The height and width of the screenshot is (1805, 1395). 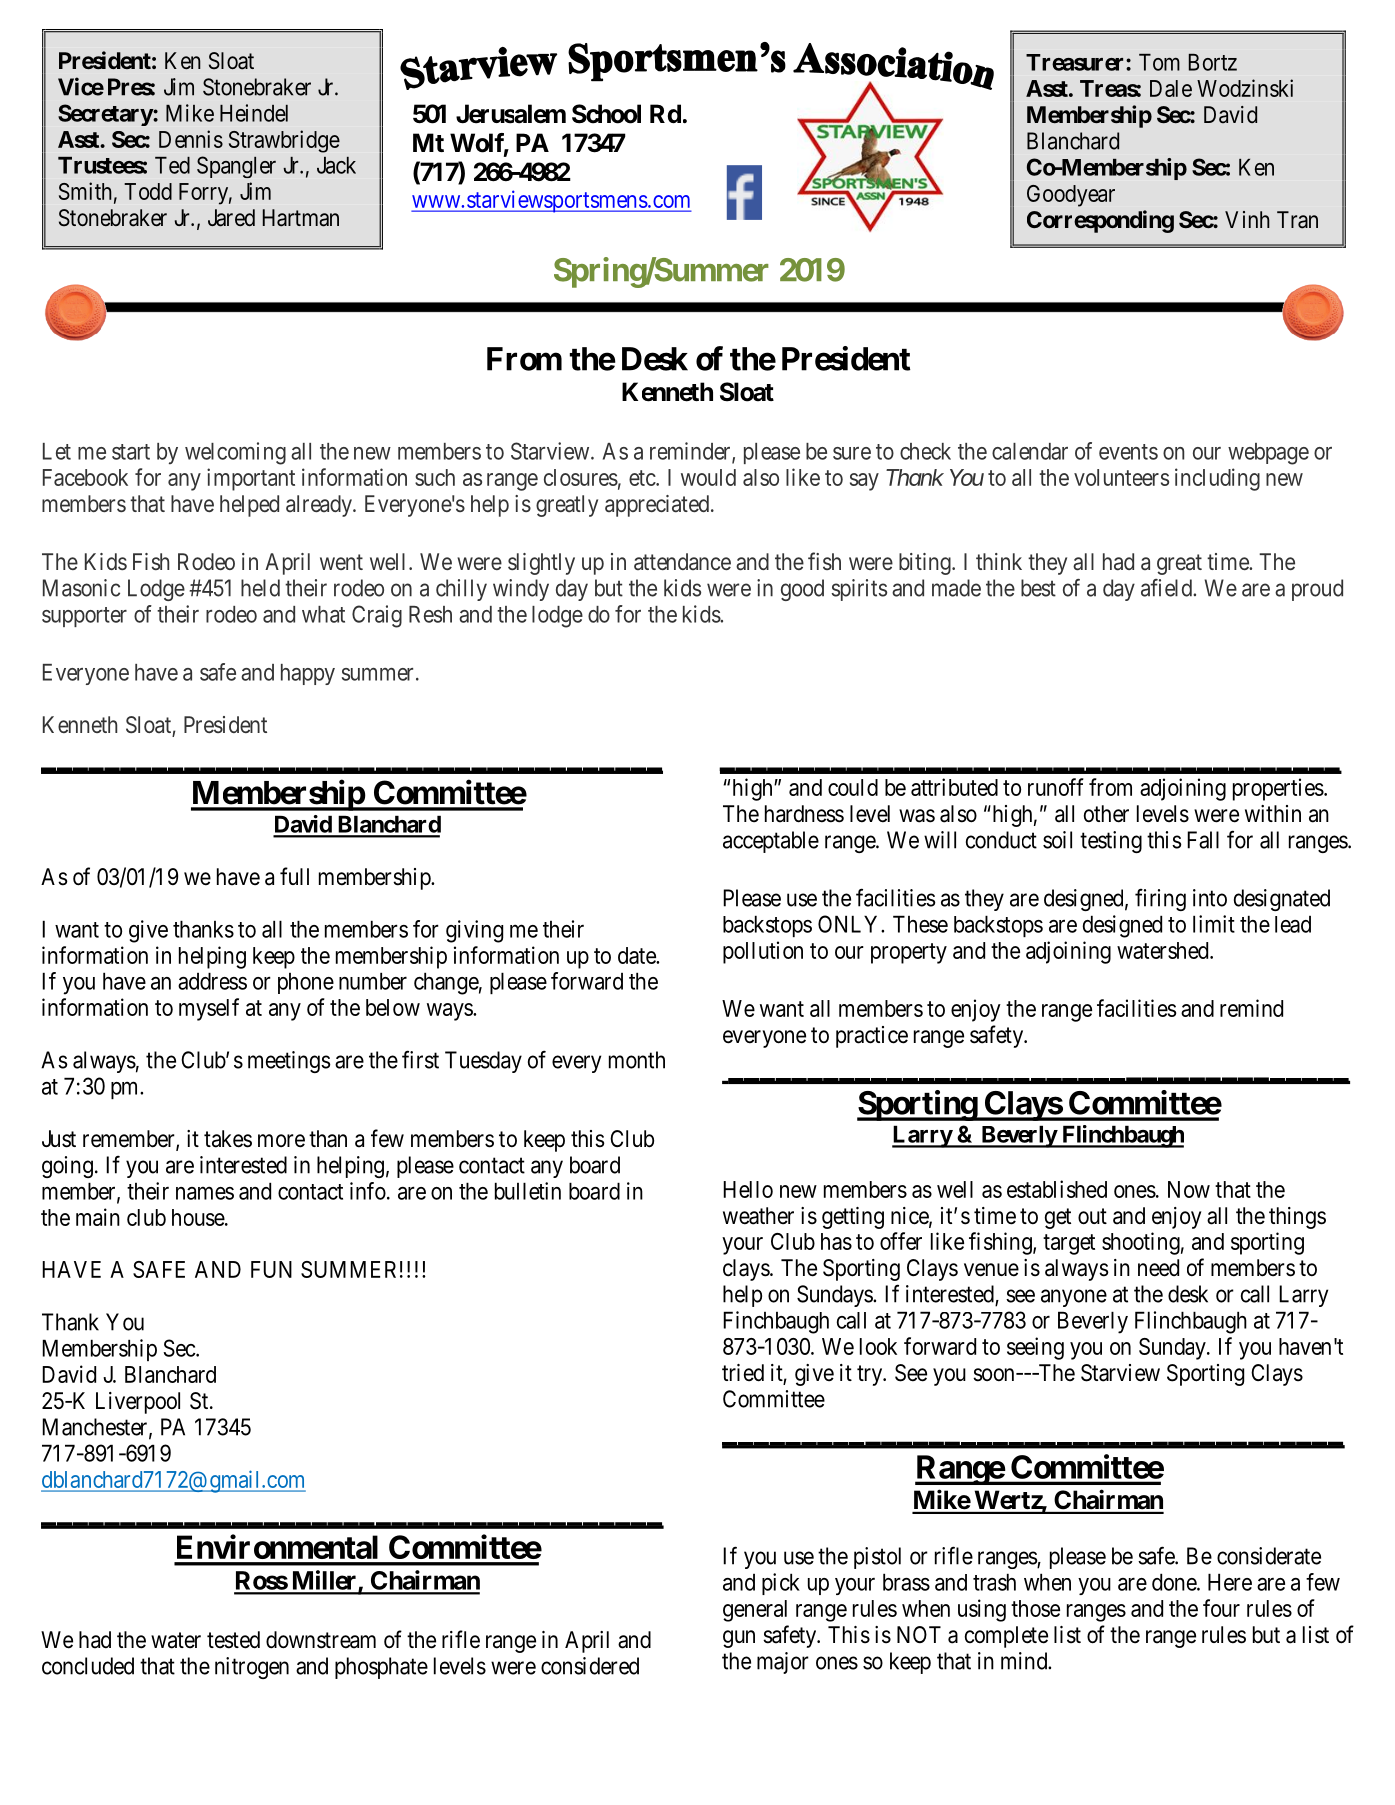 I want to click on four, so click(x=1221, y=1608).
